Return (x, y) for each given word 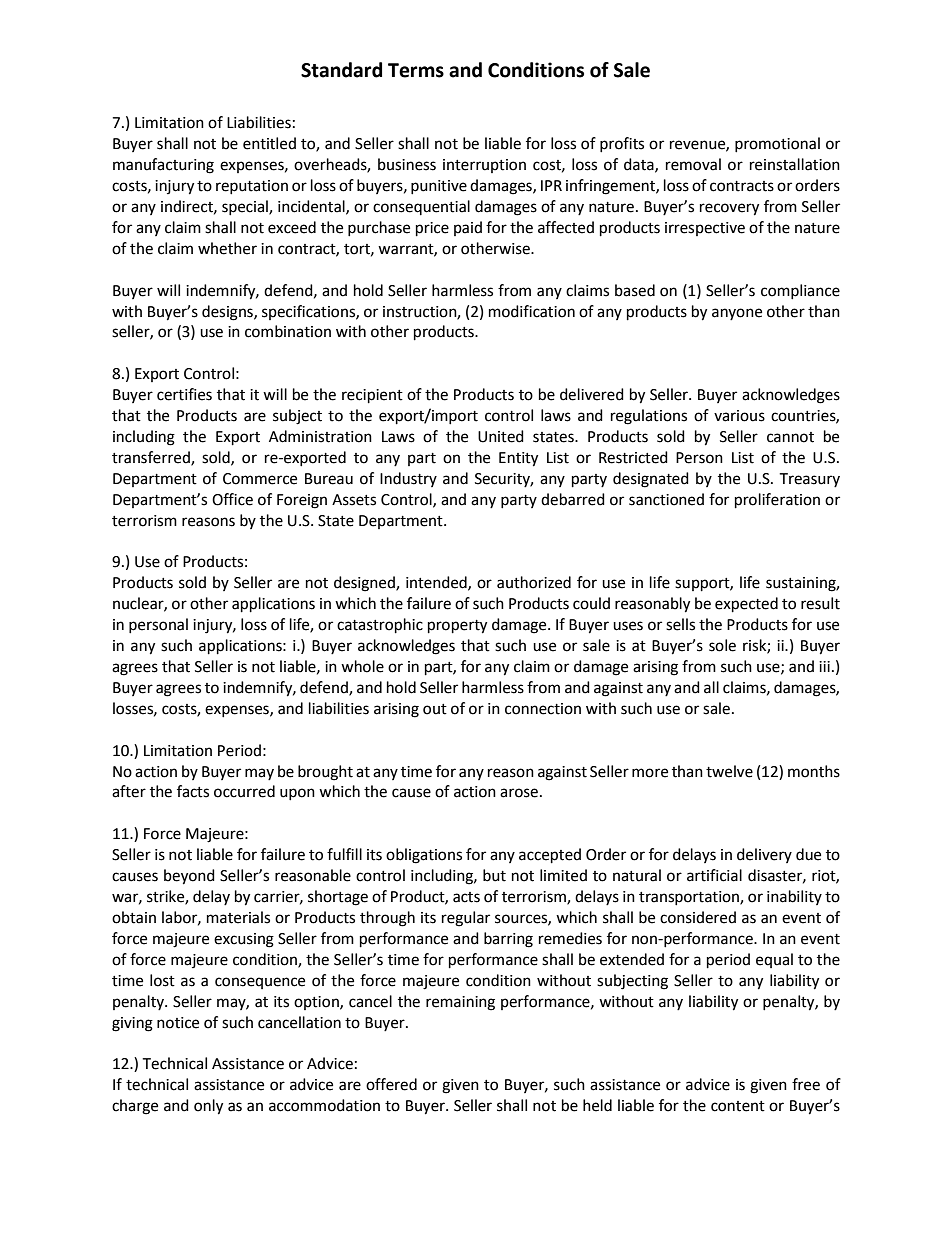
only (208, 1107)
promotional (777, 144)
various (739, 416)
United (501, 436)
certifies (184, 394)
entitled (269, 143)
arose (519, 793)
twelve (729, 771)
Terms (416, 70)
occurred (244, 791)
